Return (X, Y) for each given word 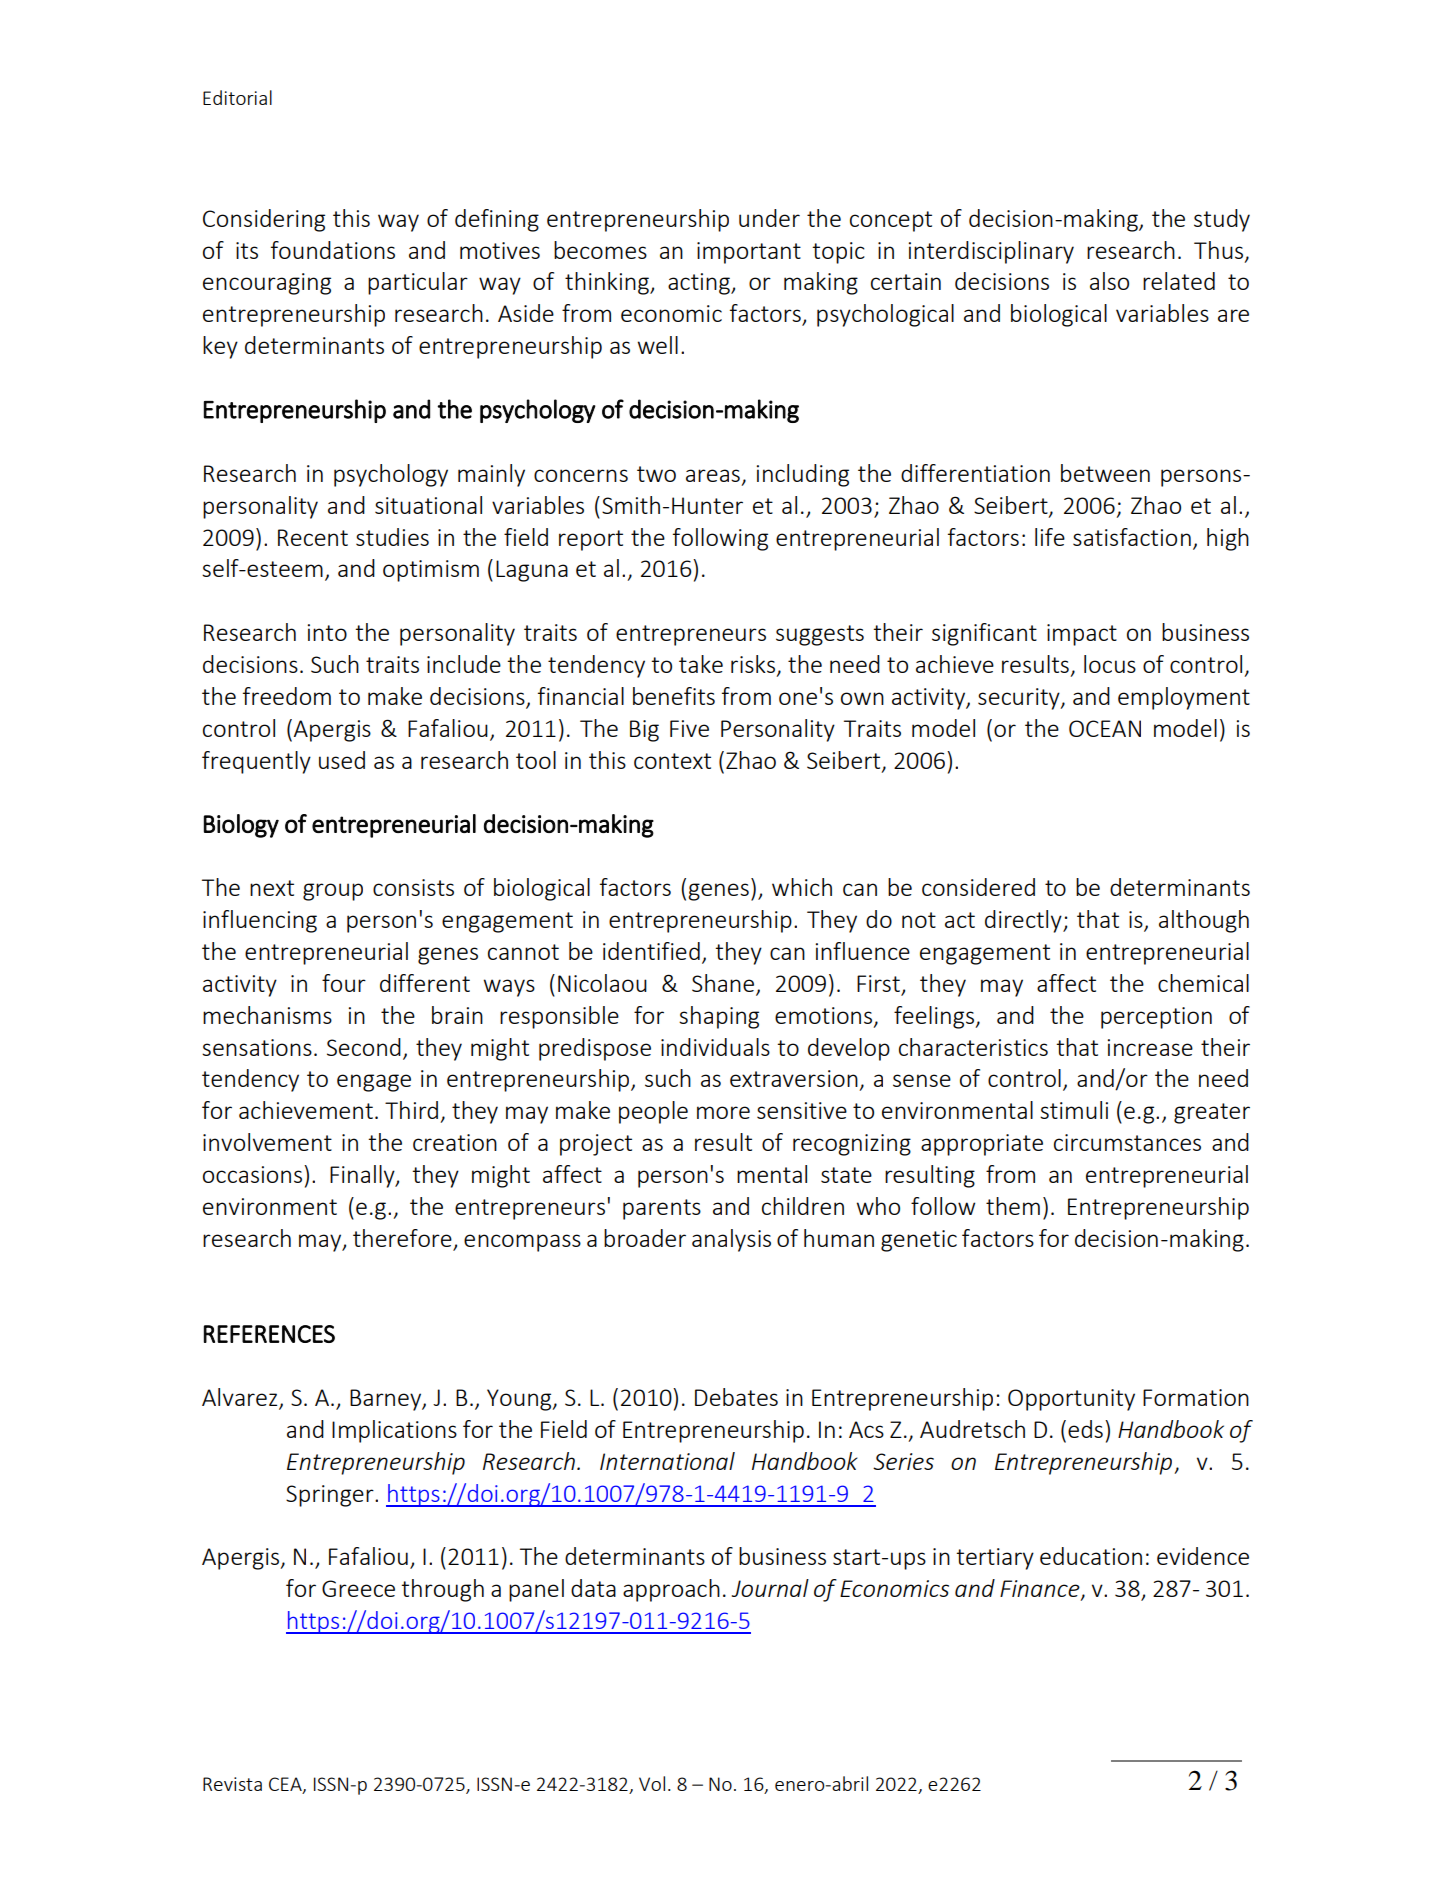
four (344, 983)
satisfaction (1132, 537)
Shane (723, 983)
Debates (736, 1397)
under (769, 218)
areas (713, 475)
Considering (264, 220)
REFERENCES (269, 1334)
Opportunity (1071, 1400)
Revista (232, 1784)
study (1222, 220)
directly (1024, 921)
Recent (313, 537)
